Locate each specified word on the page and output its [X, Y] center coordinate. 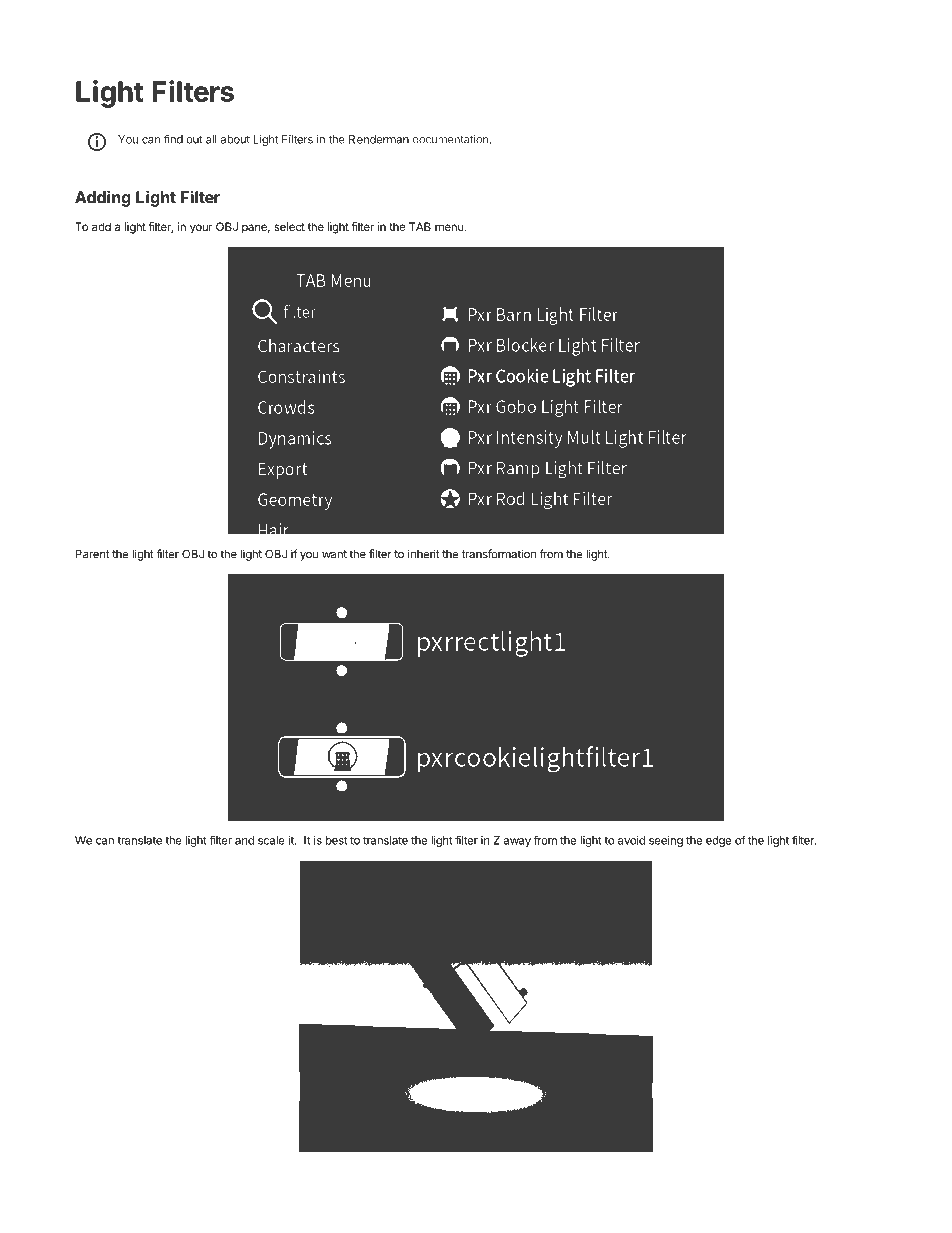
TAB [420, 226]
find [173, 139]
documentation [450, 139]
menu [450, 227]
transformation [499, 554]
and [244, 840]
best [336, 840]
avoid [631, 840]
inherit [423, 554]
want [334, 554]
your [201, 229]
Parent [92, 554]
